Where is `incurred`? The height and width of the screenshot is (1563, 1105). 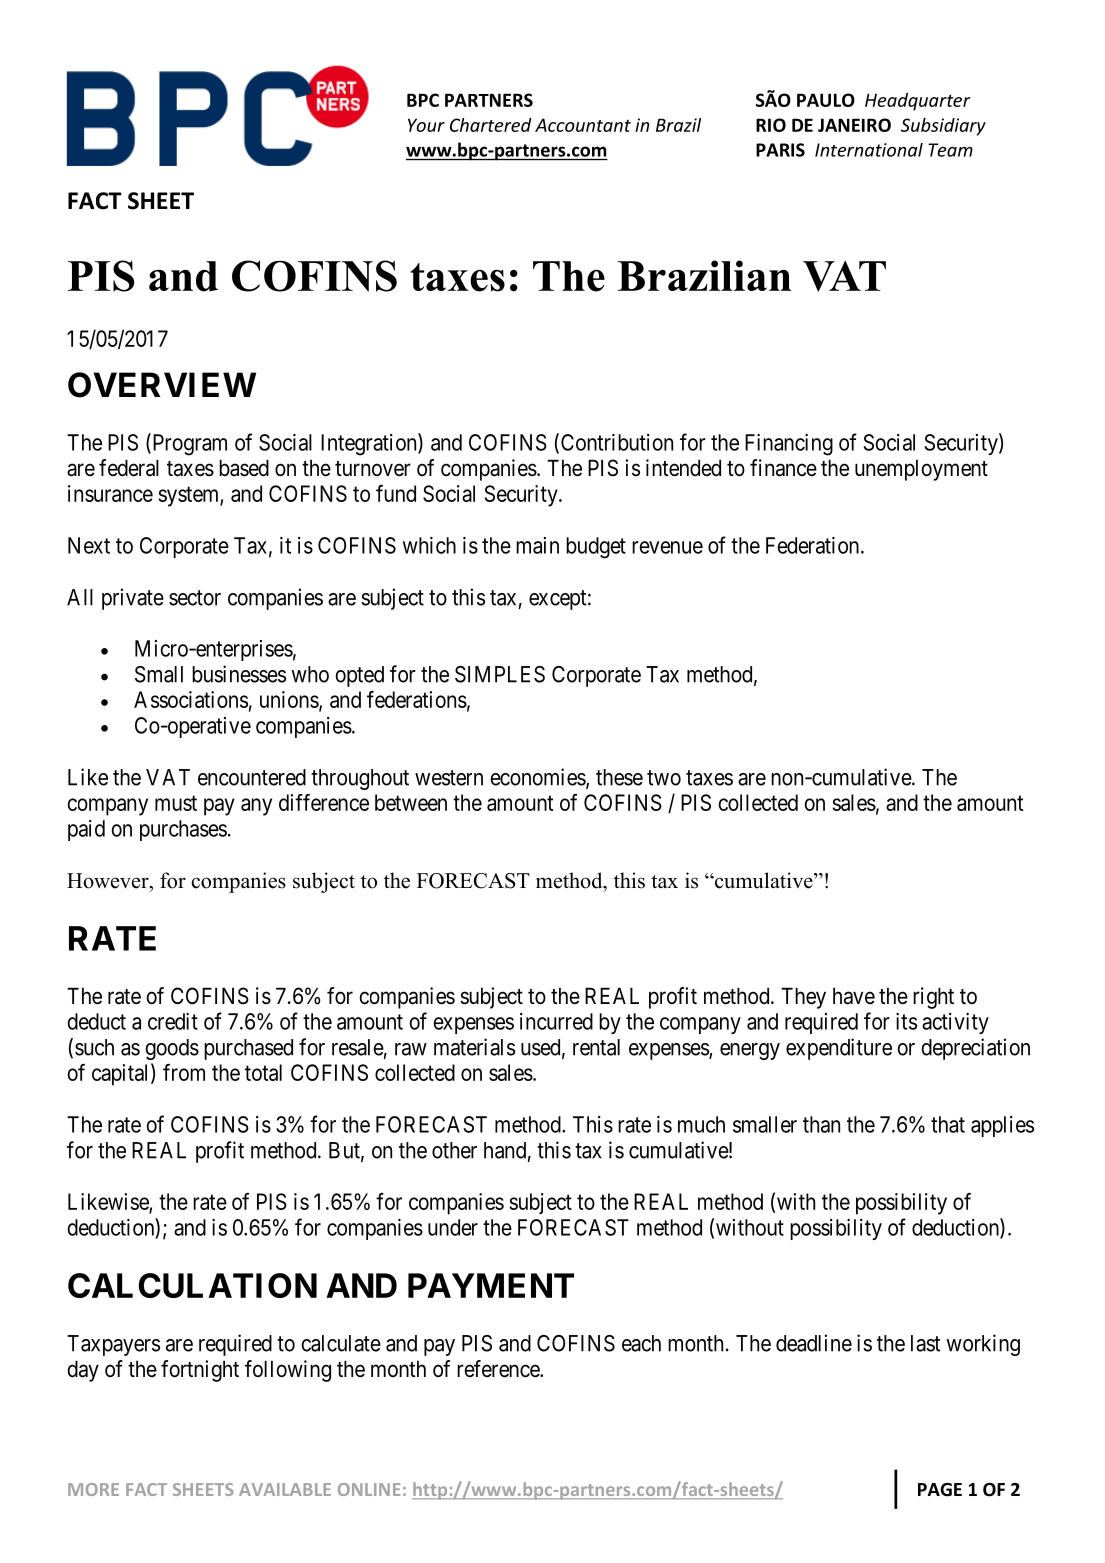 incurred is located at coordinates (556, 1021).
